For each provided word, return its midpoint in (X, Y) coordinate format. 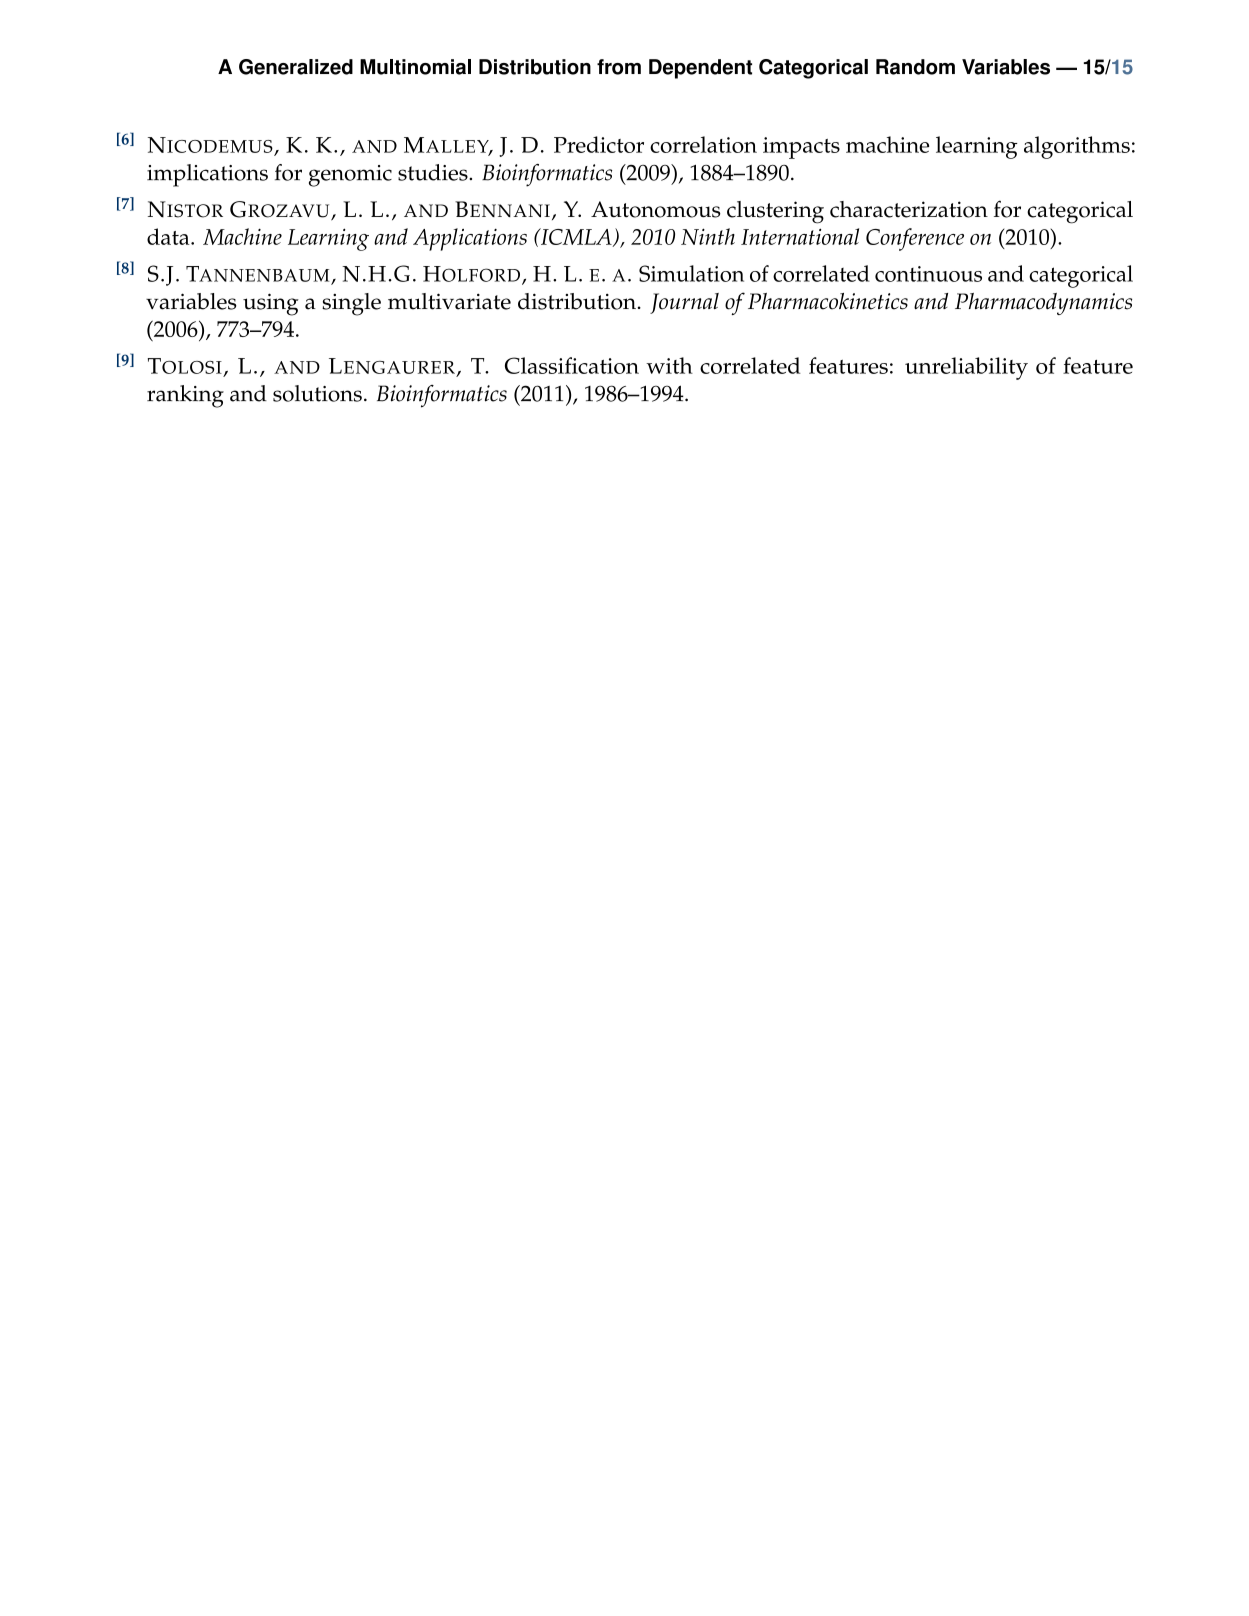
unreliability (966, 368)
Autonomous (656, 209)
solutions (317, 393)
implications (207, 175)
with (669, 365)
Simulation (691, 273)
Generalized (296, 67)
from (619, 67)
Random (915, 67)
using (271, 304)
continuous (928, 274)
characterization (909, 209)
